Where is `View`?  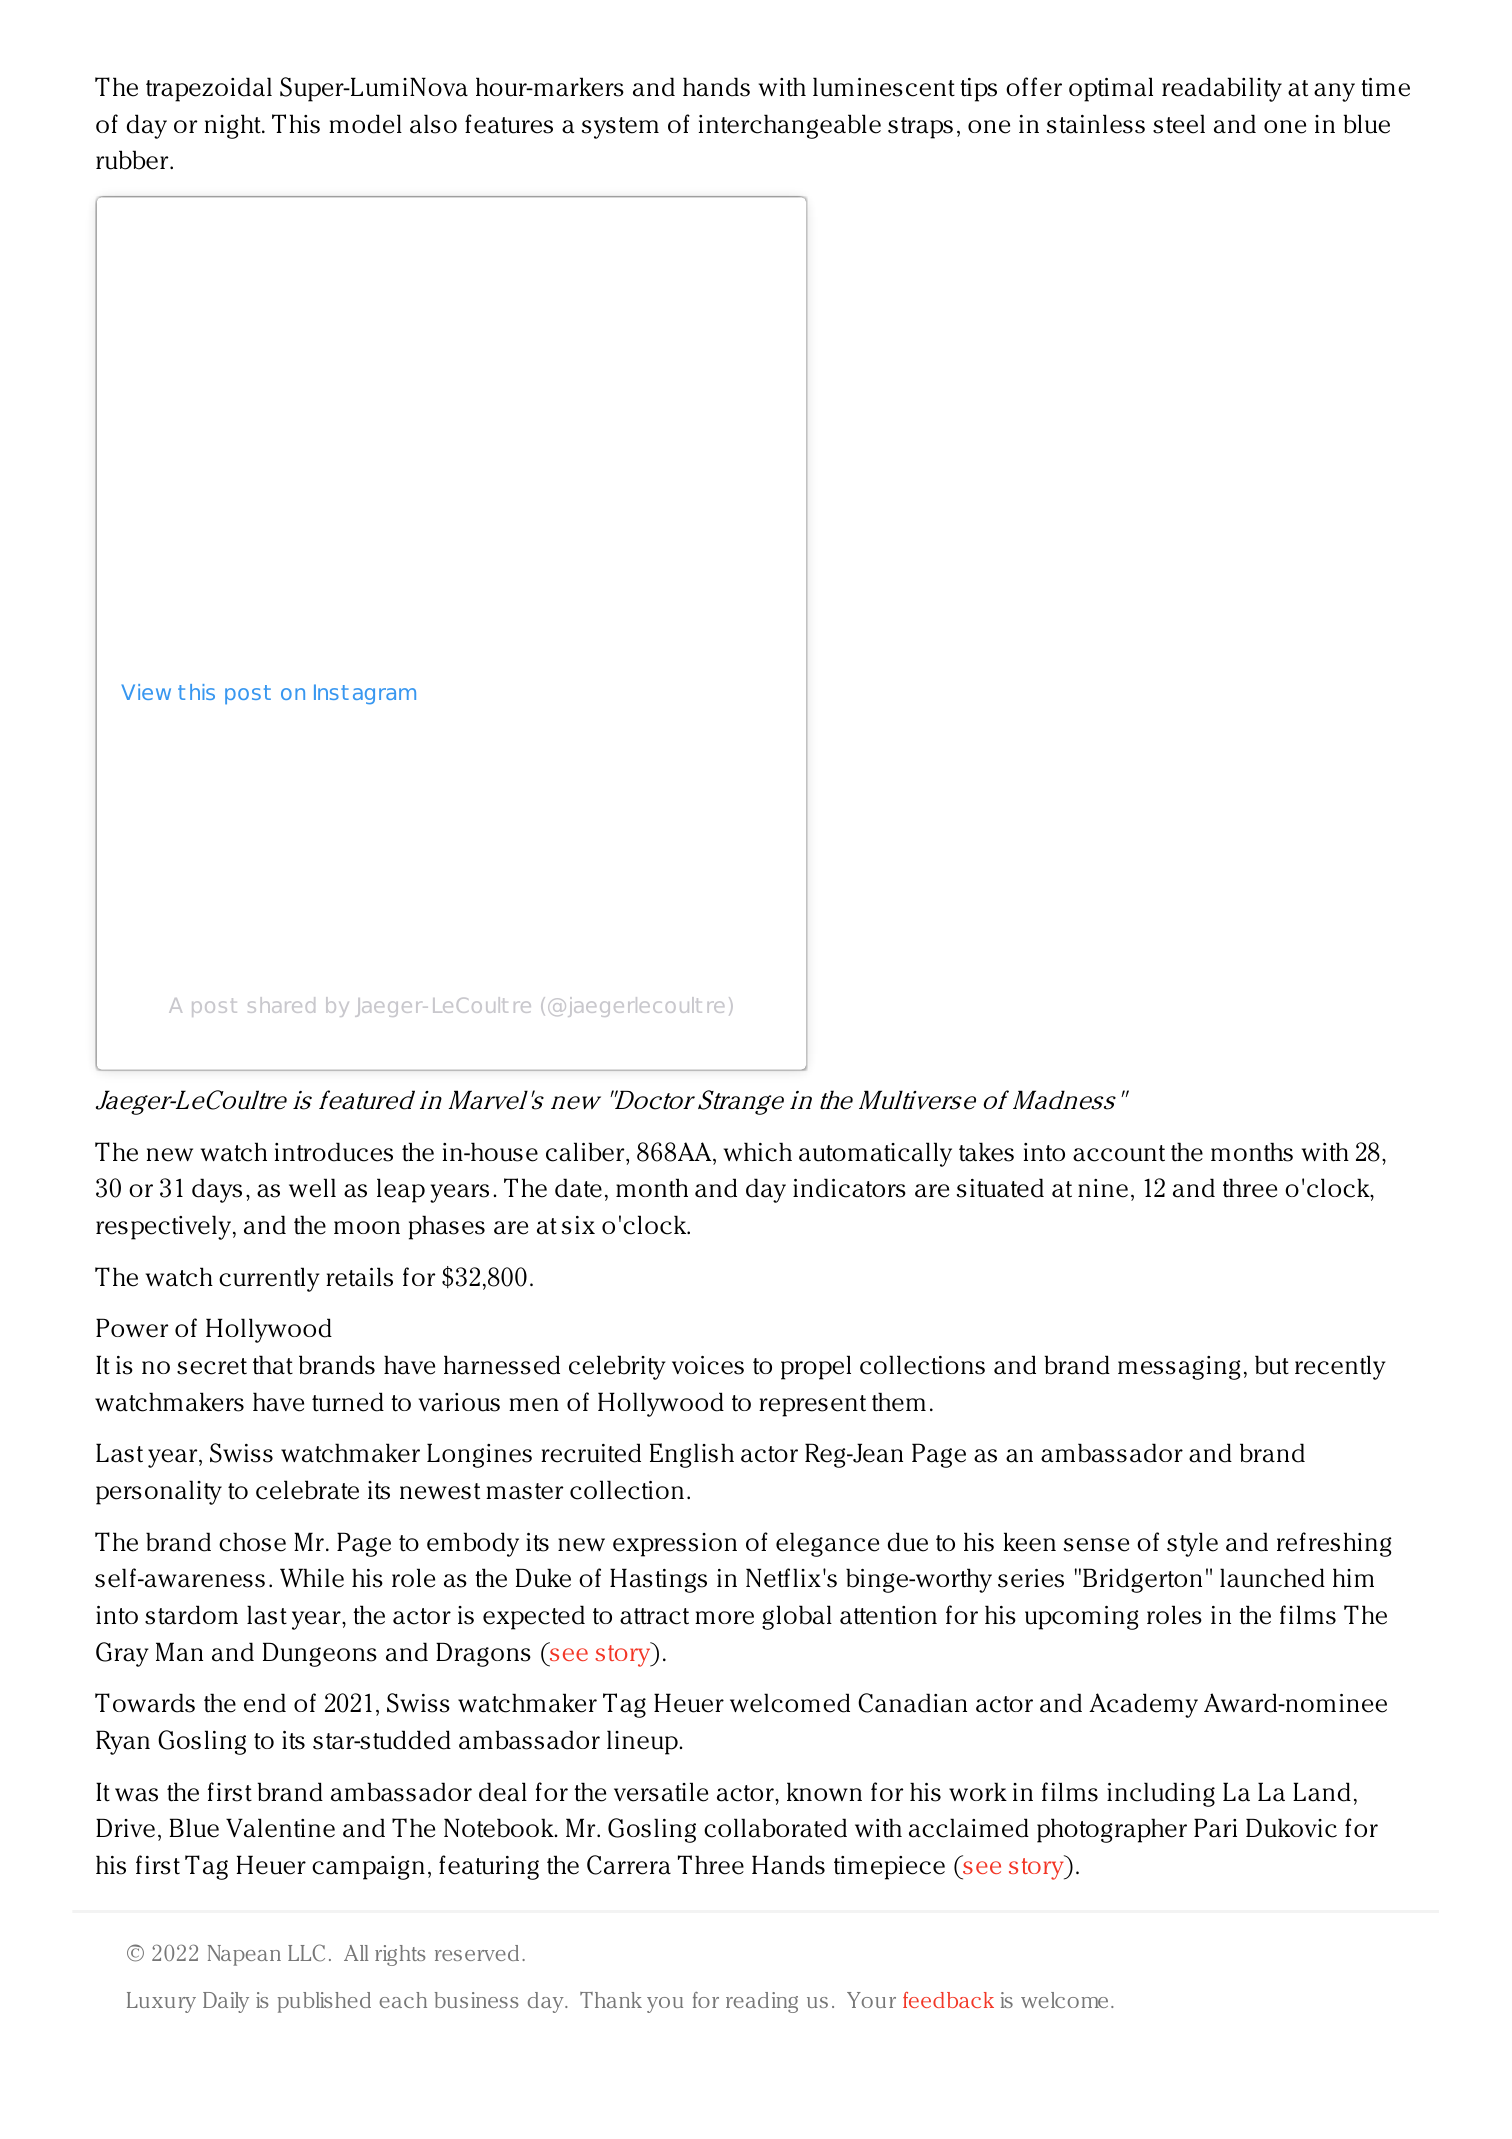 View is located at coordinates (146, 692).
